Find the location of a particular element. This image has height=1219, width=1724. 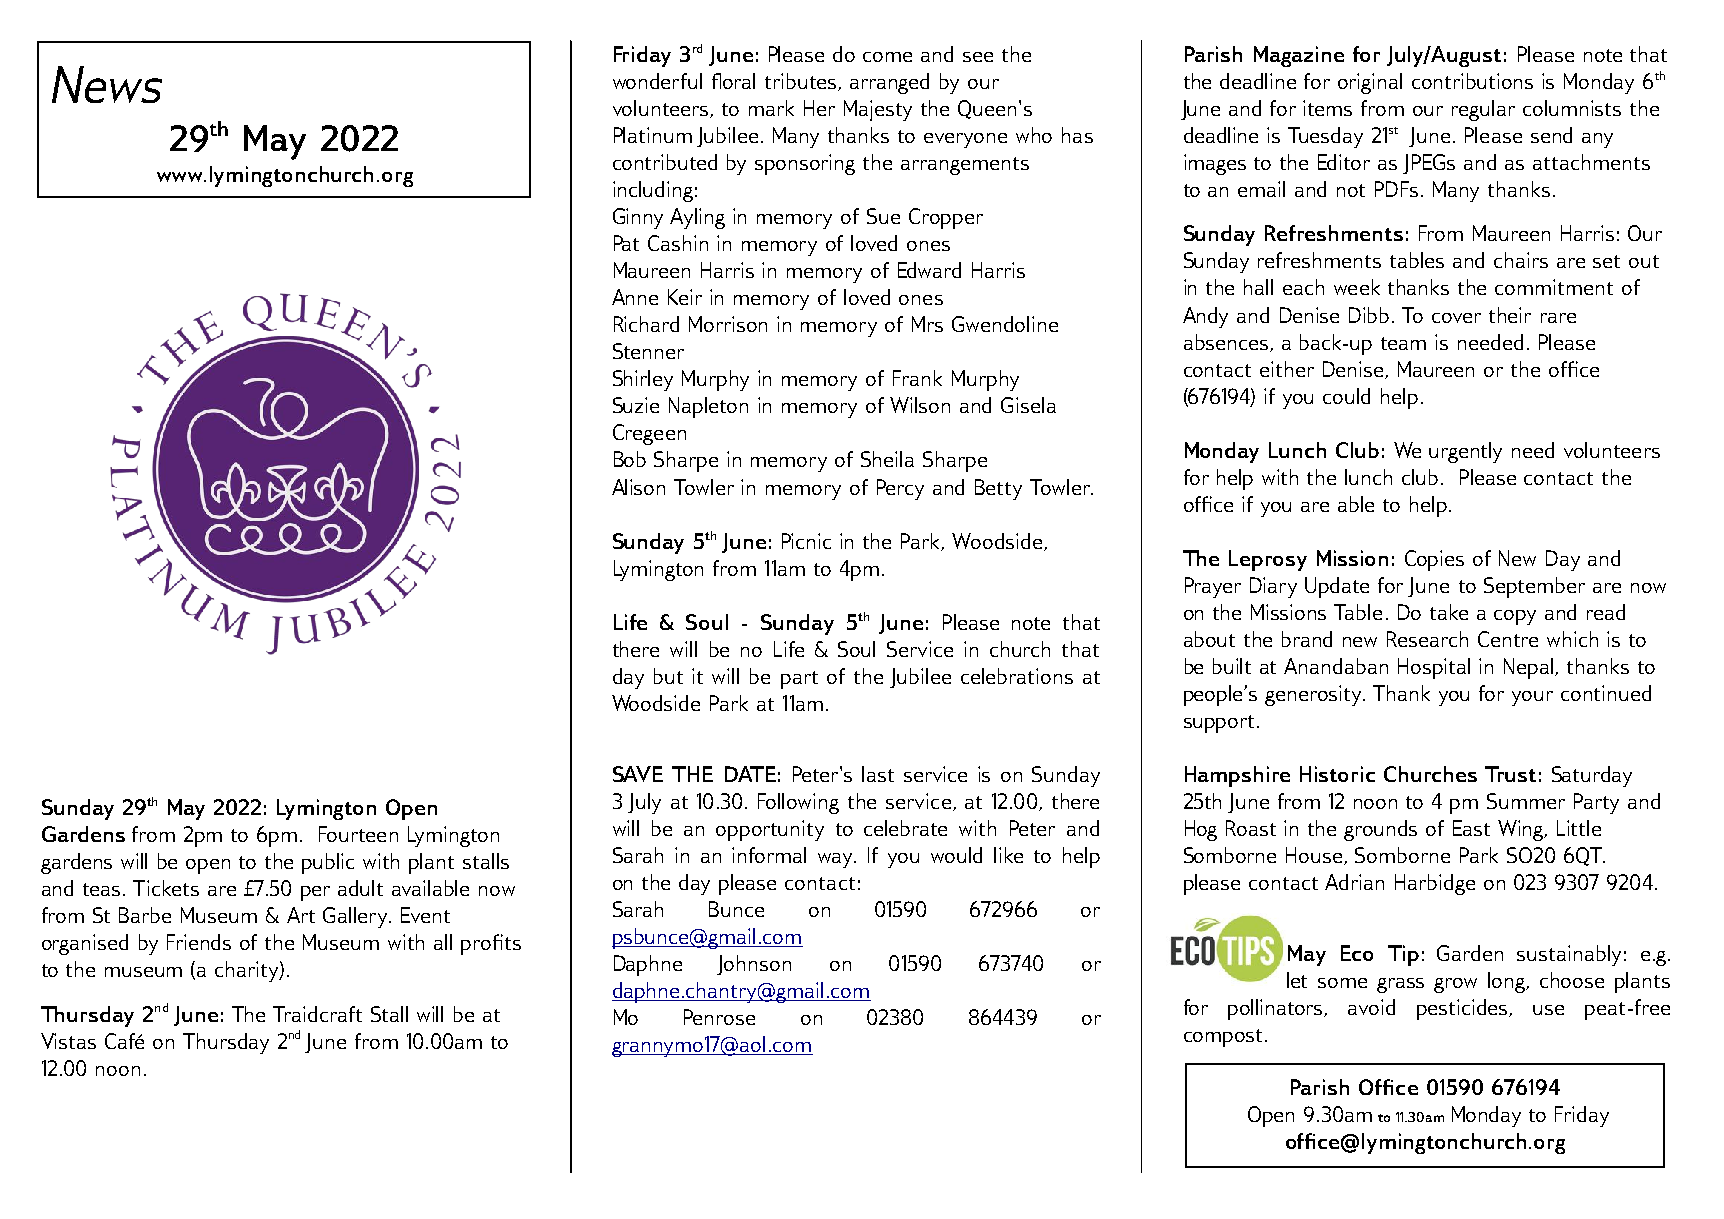

Copies is located at coordinates (1434, 560).
